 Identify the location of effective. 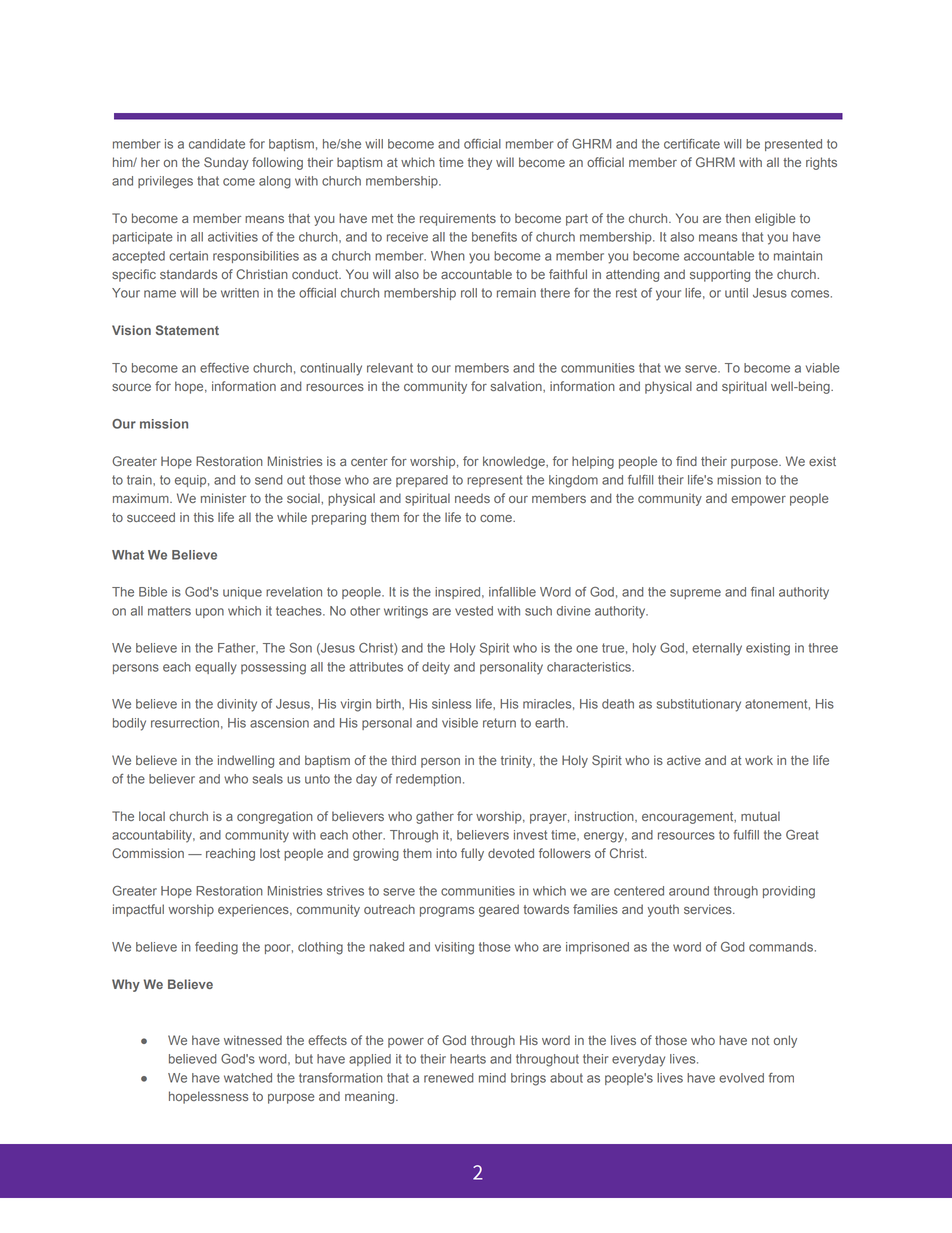
(224, 368).
